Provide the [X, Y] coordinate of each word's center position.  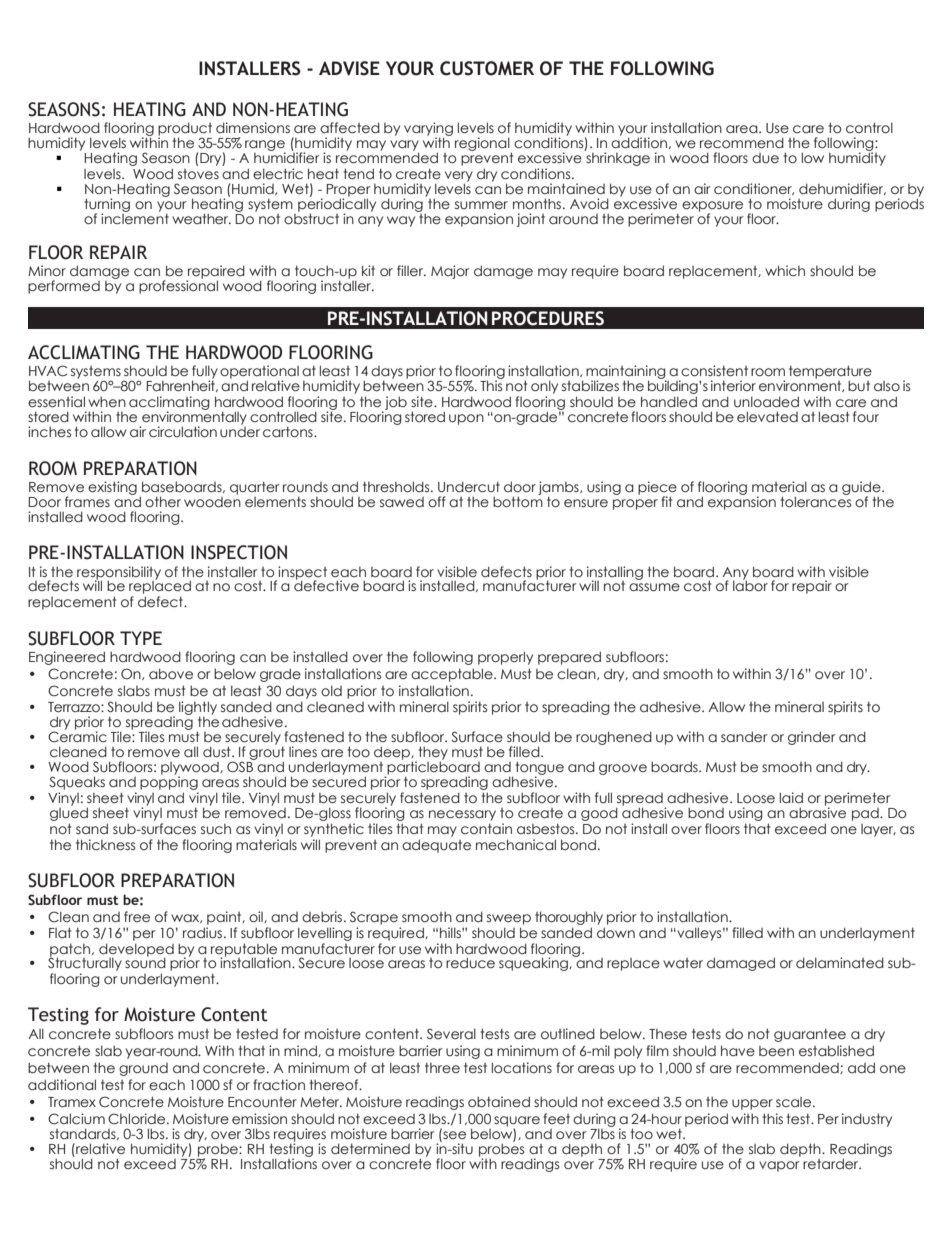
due [765, 158]
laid [791, 797]
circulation [183, 432]
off [437, 502]
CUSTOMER [487, 68]
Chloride [138, 1119]
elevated [767, 417]
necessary [462, 817]
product [185, 130]
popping [169, 783]
